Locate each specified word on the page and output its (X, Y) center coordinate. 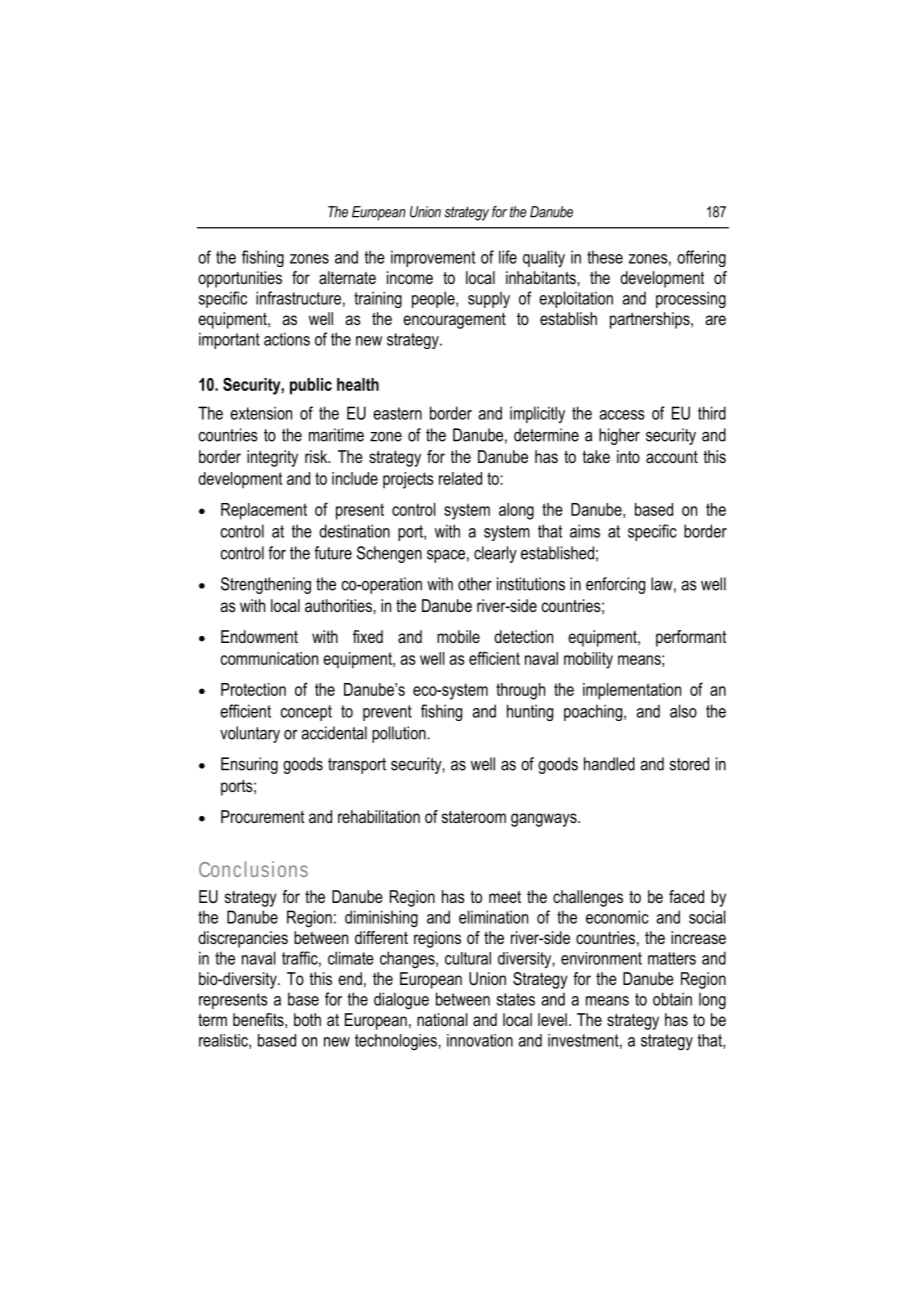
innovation (480, 1040)
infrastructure (298, 298)
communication (269, 658)
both (307, 1019)
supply (489, 299)
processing (691, 299)
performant (691, 638)
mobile (458, 636)
